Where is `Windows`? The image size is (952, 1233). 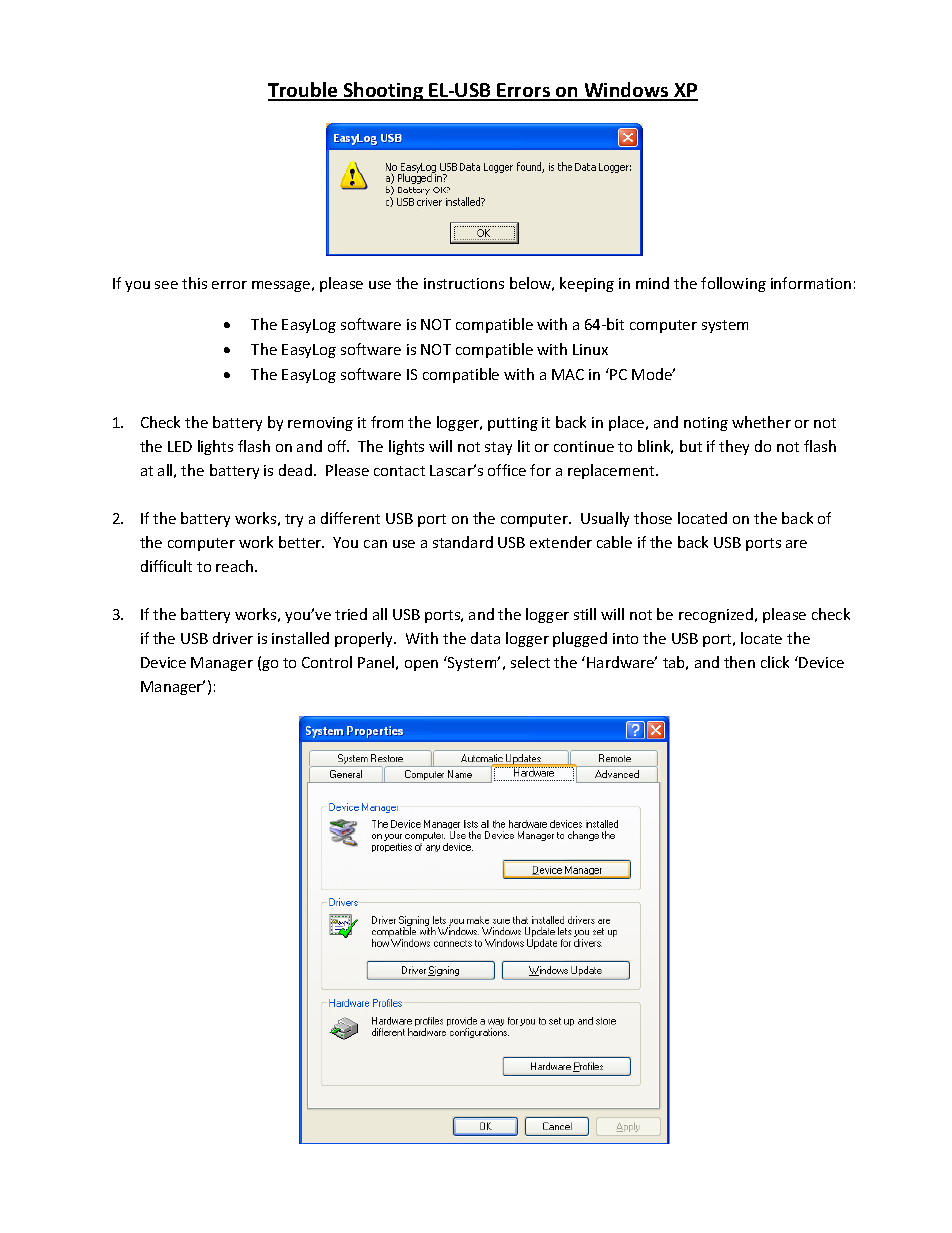
Windows is located at coordinates (626, 91).
